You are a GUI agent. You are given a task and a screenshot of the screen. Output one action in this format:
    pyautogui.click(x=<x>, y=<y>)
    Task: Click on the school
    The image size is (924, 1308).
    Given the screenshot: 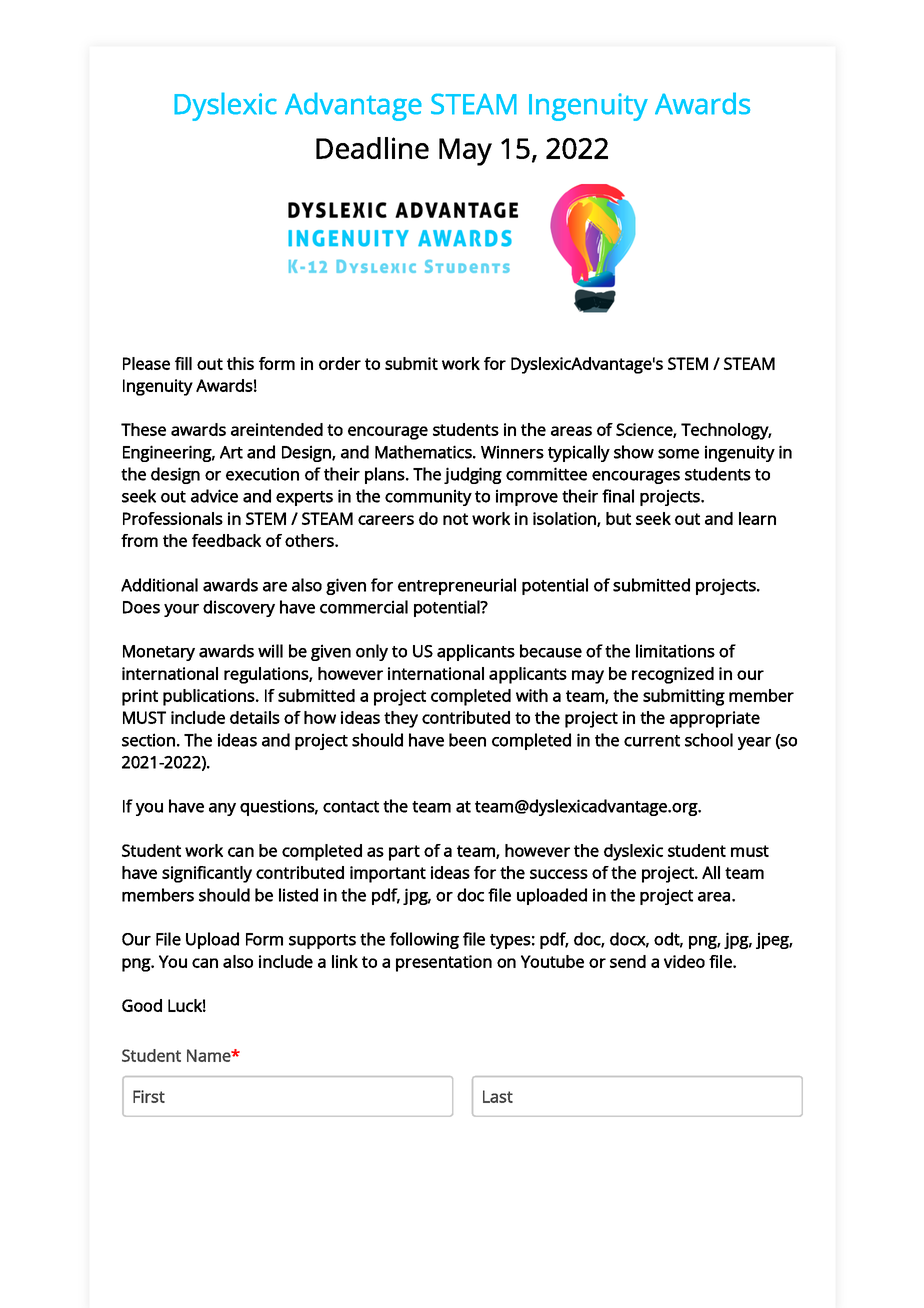 What is the action you would take?
    pyautogui.click(x=709, y=740)
